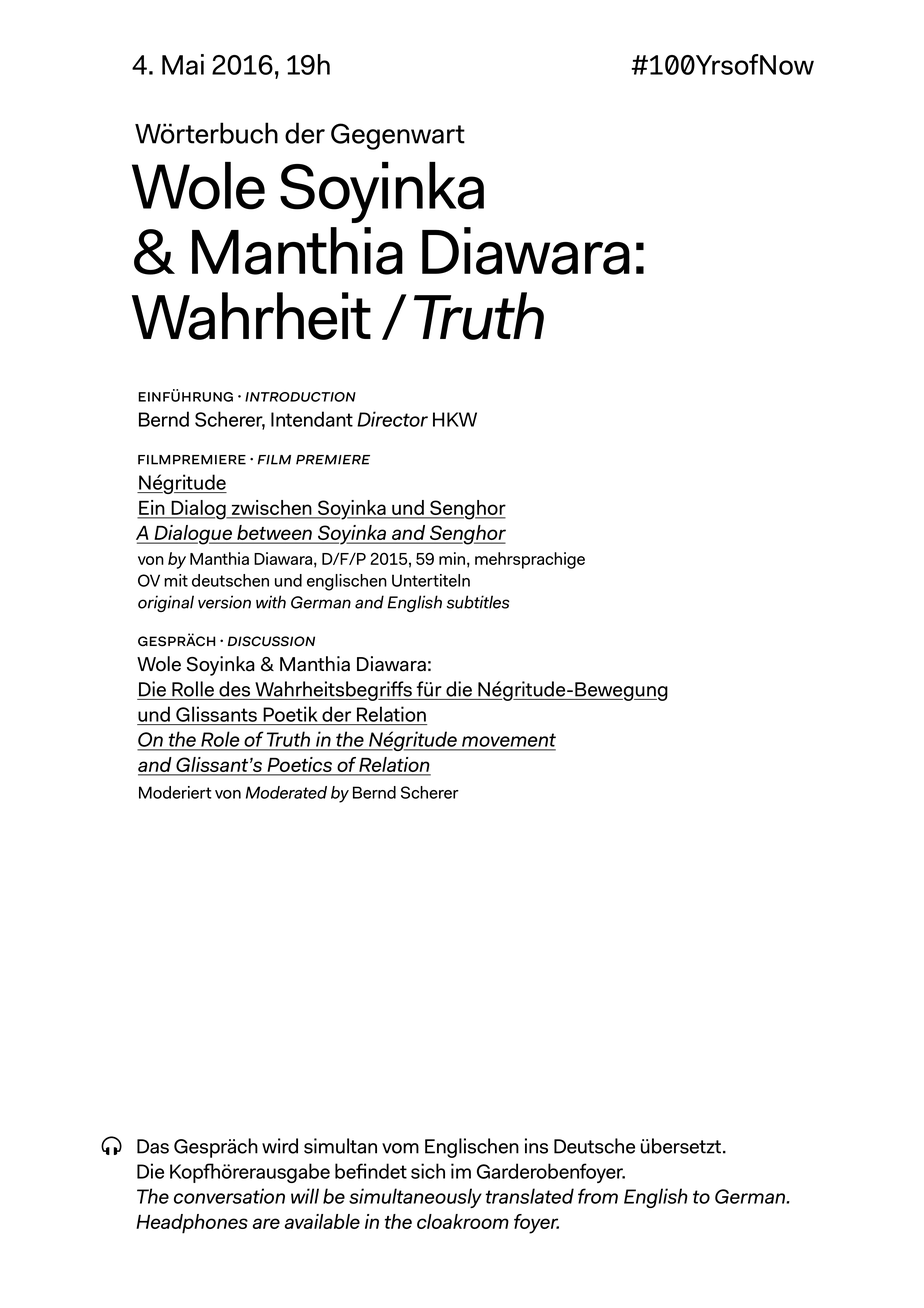  What do you see at coordinates (478, 602) in the screenshot?
I see `subtitles` at bounding box center [478, 602].
